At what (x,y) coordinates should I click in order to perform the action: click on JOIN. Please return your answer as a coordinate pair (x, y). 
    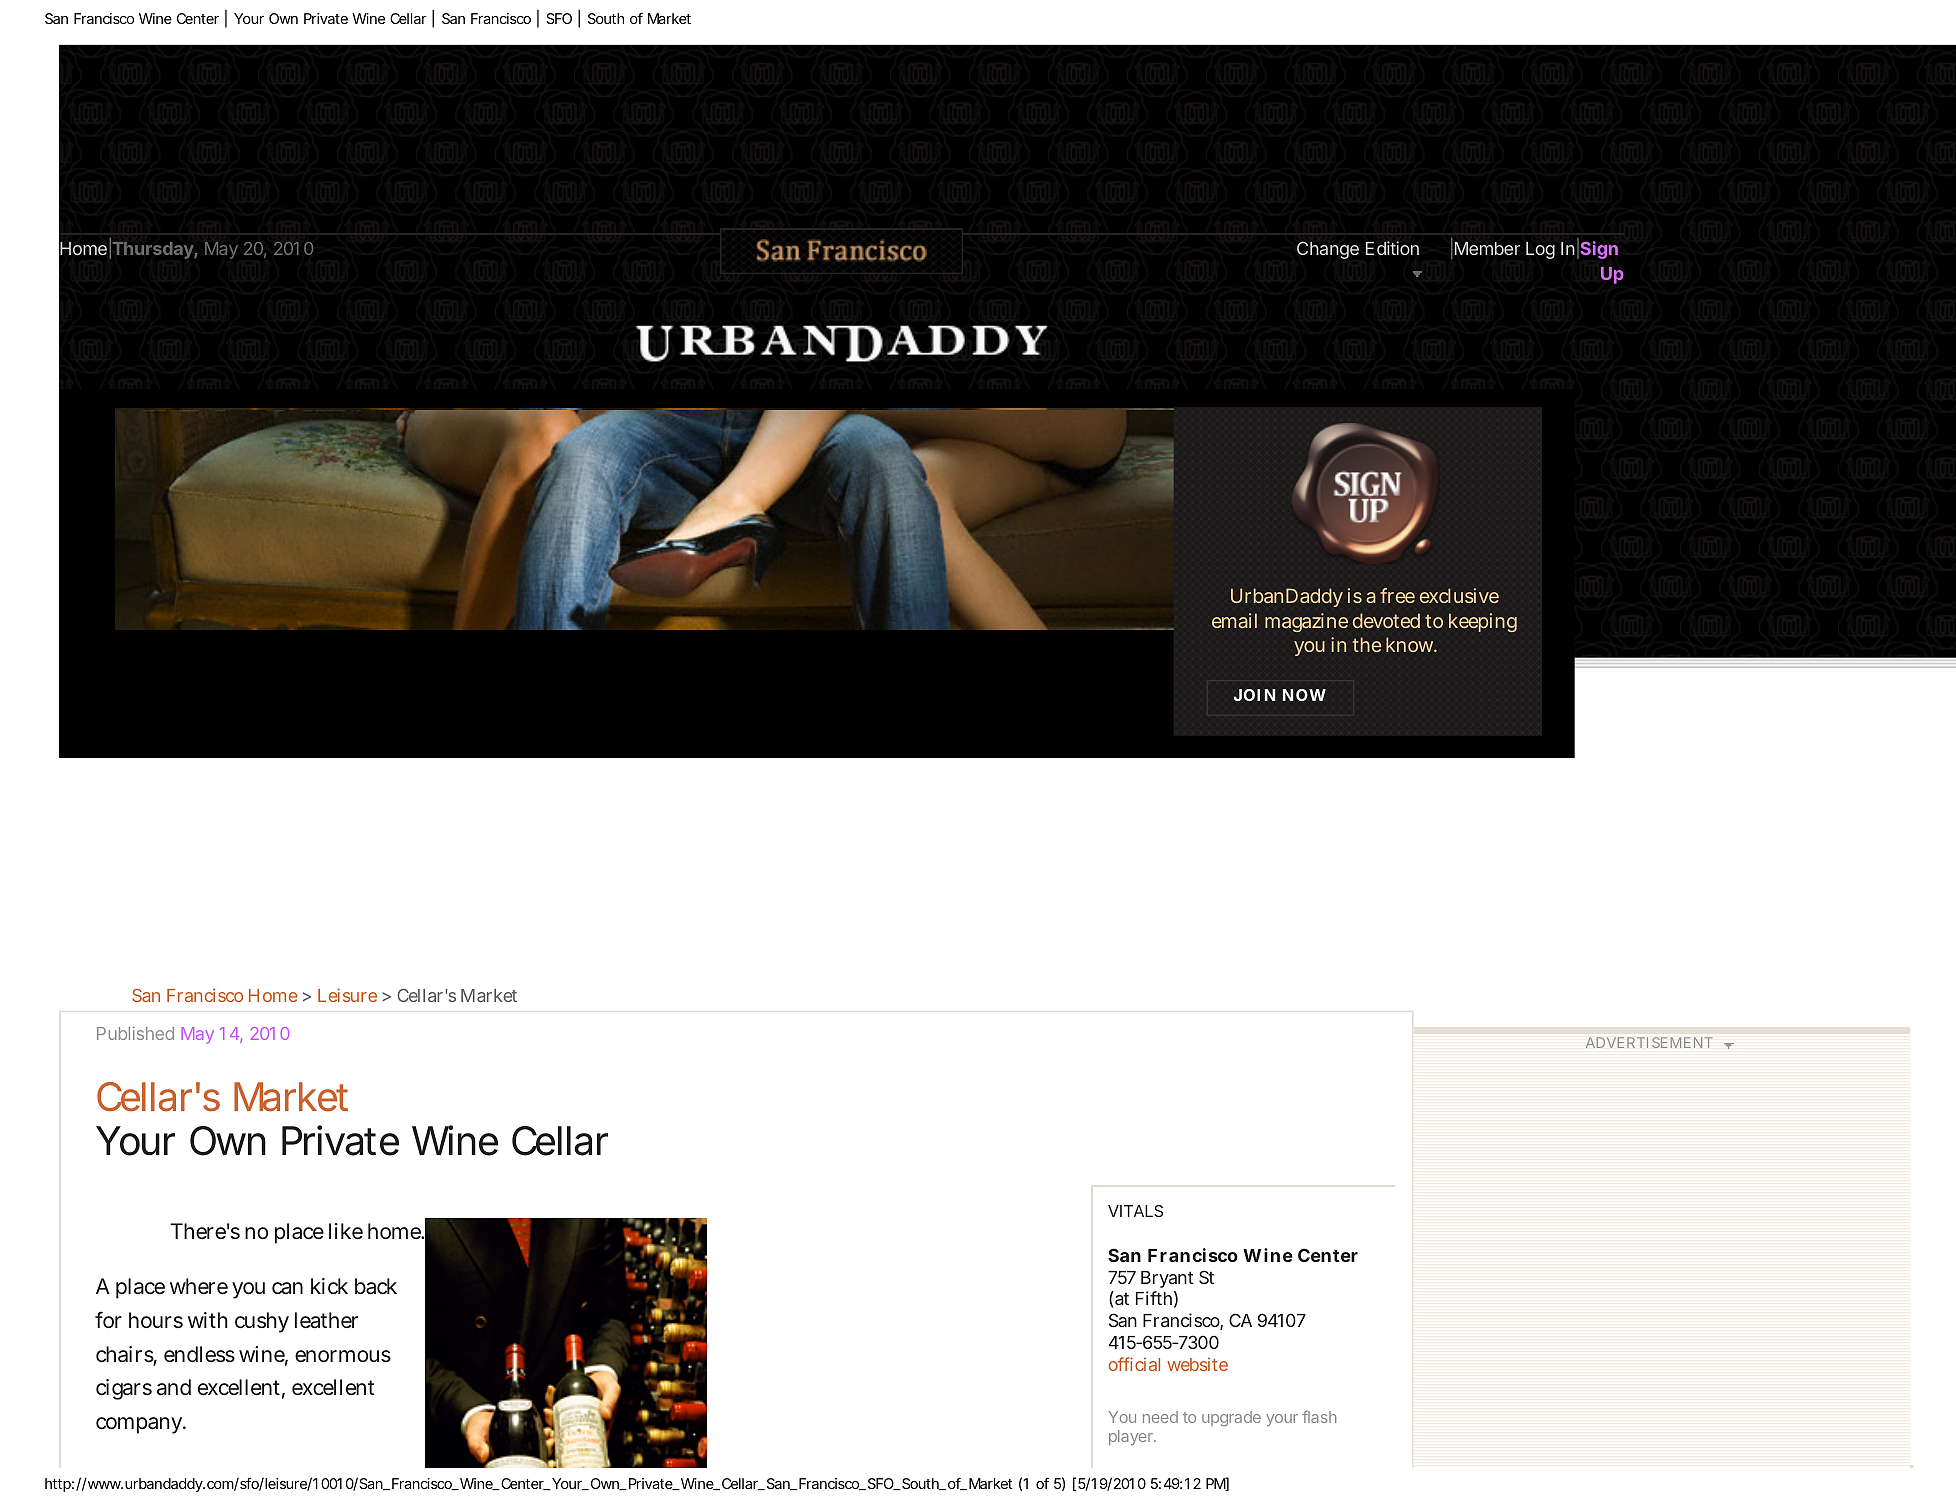
    Looking at the image, I should click on (1254, 695).
